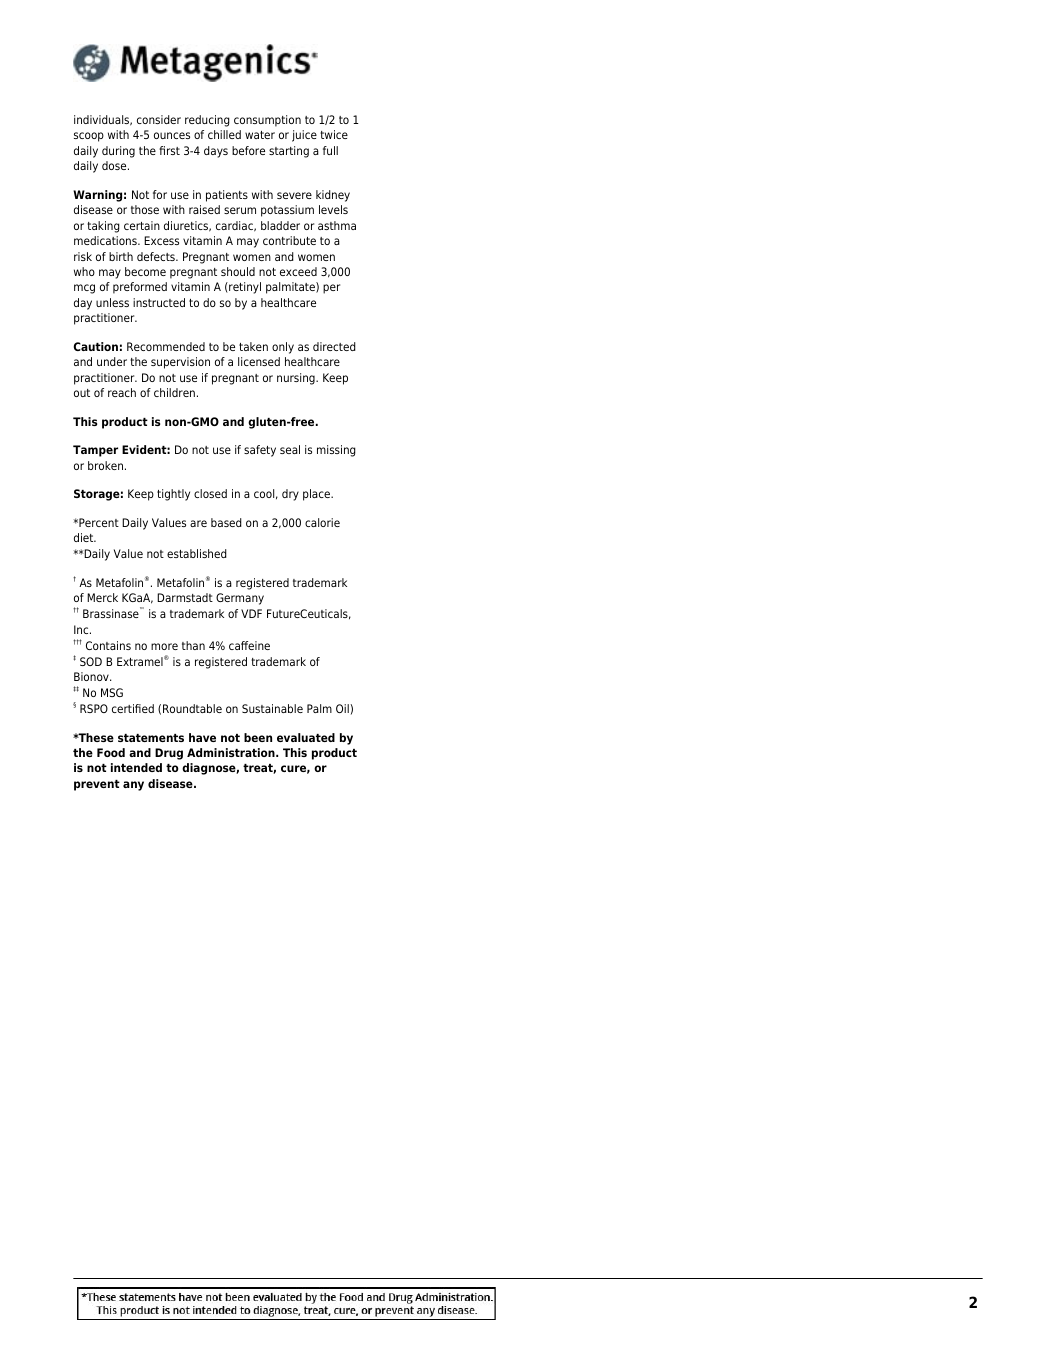 Image resolution: width=1056 pixels, height=1367 pixels. I want to click on Merck, so click(102, 597).
